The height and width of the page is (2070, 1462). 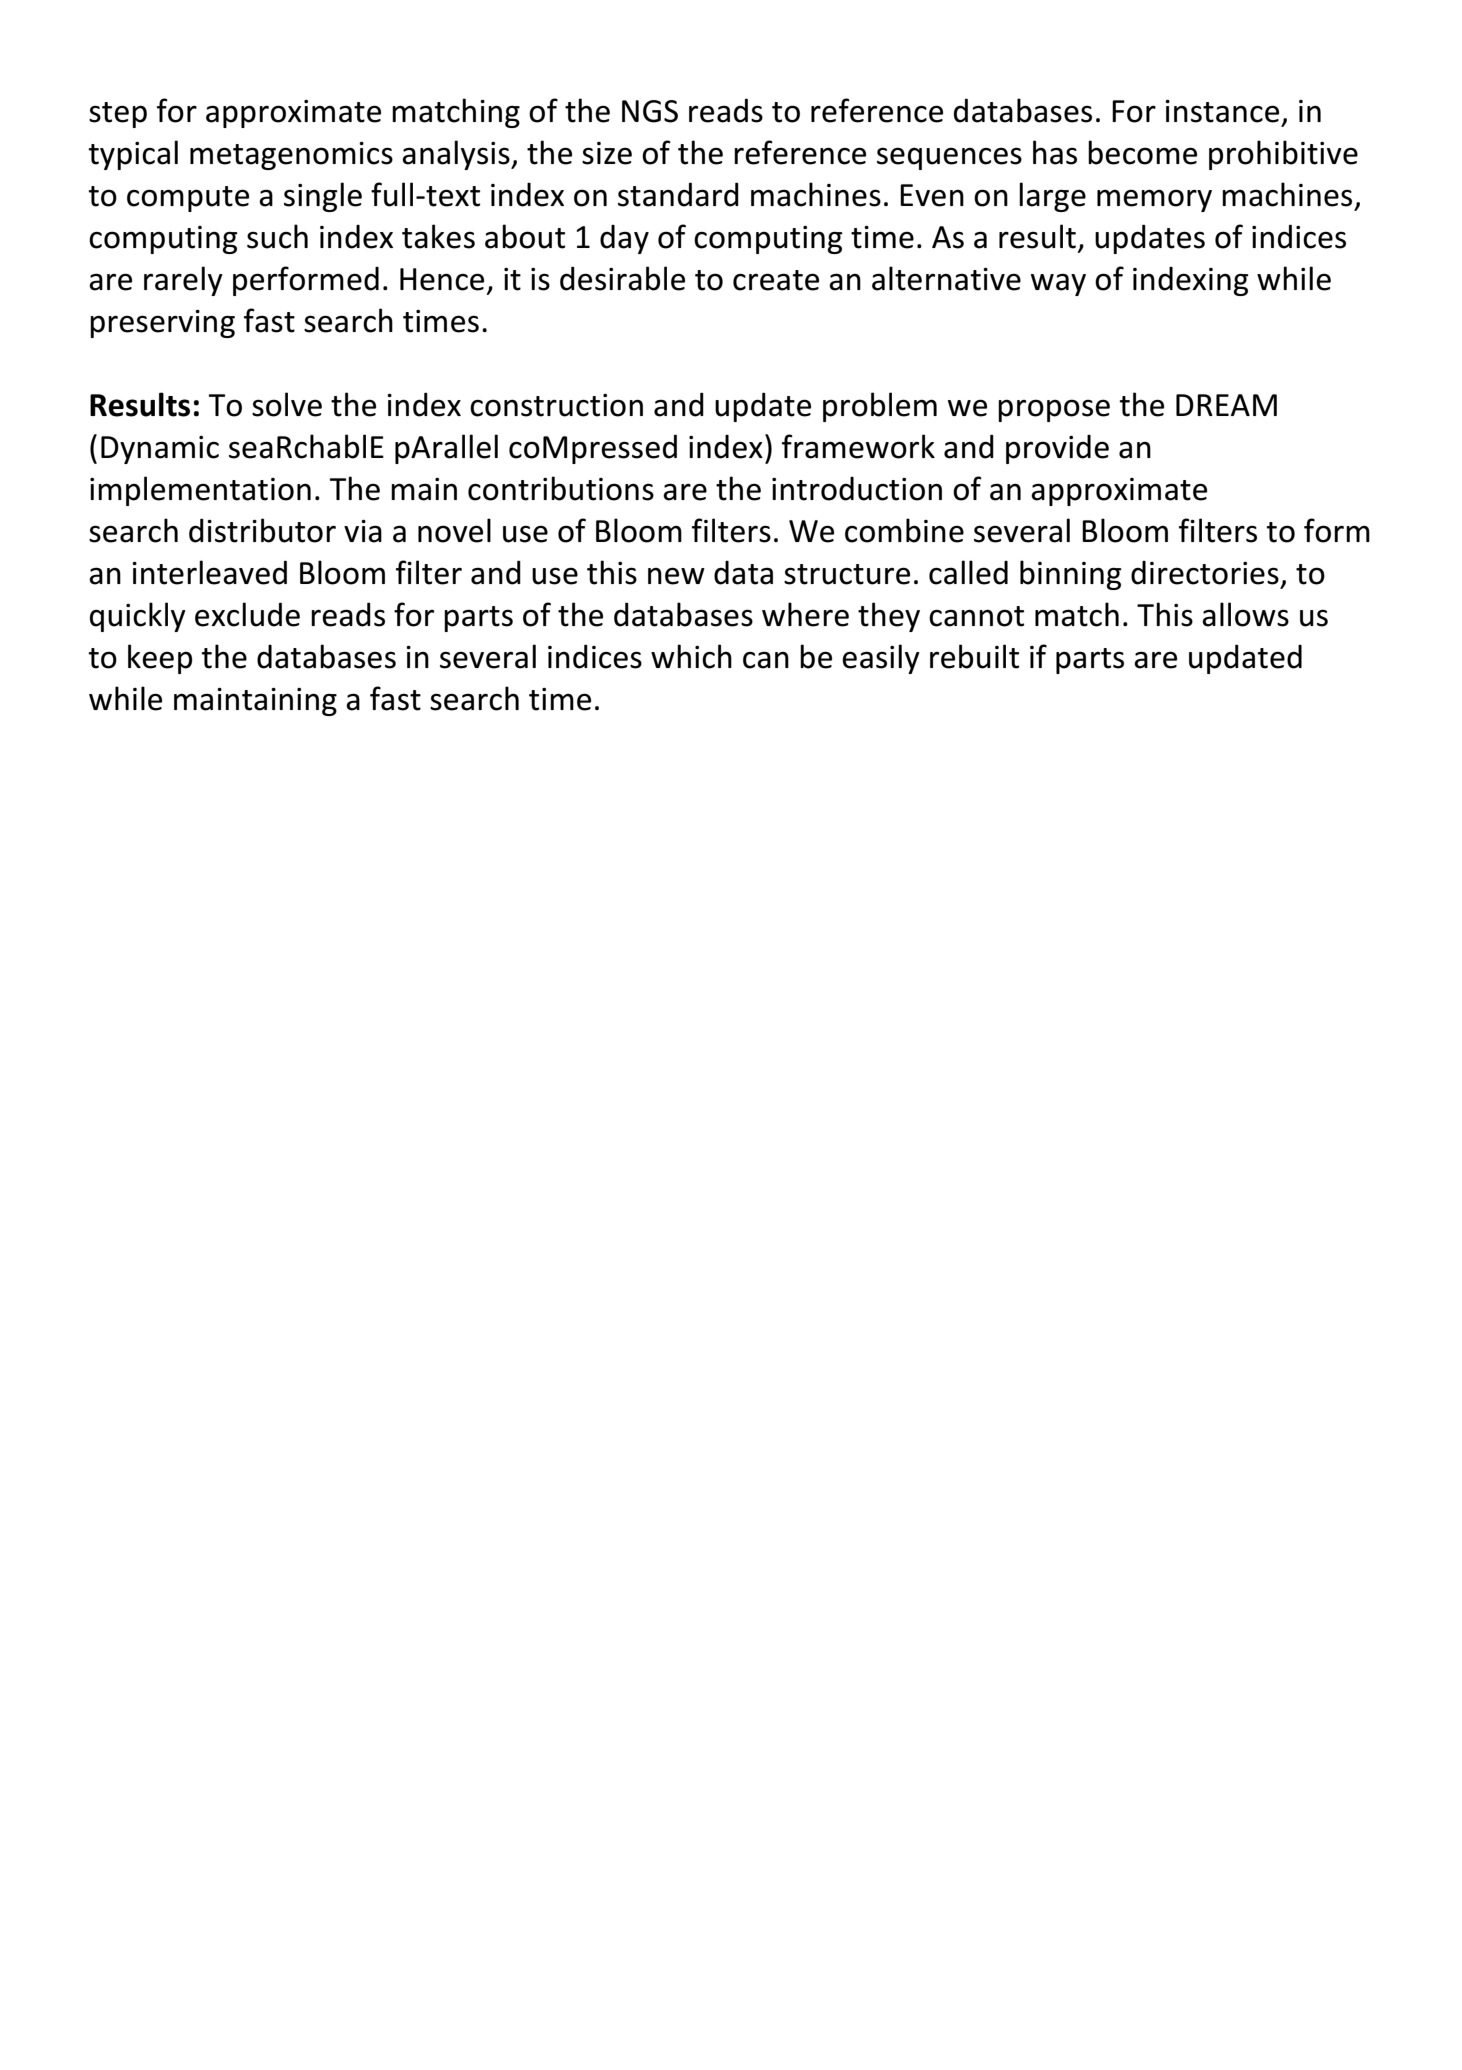 What do you see at coordinates (1058, 284) in the page?
I see `way` at bounding box center [1058, 284].
